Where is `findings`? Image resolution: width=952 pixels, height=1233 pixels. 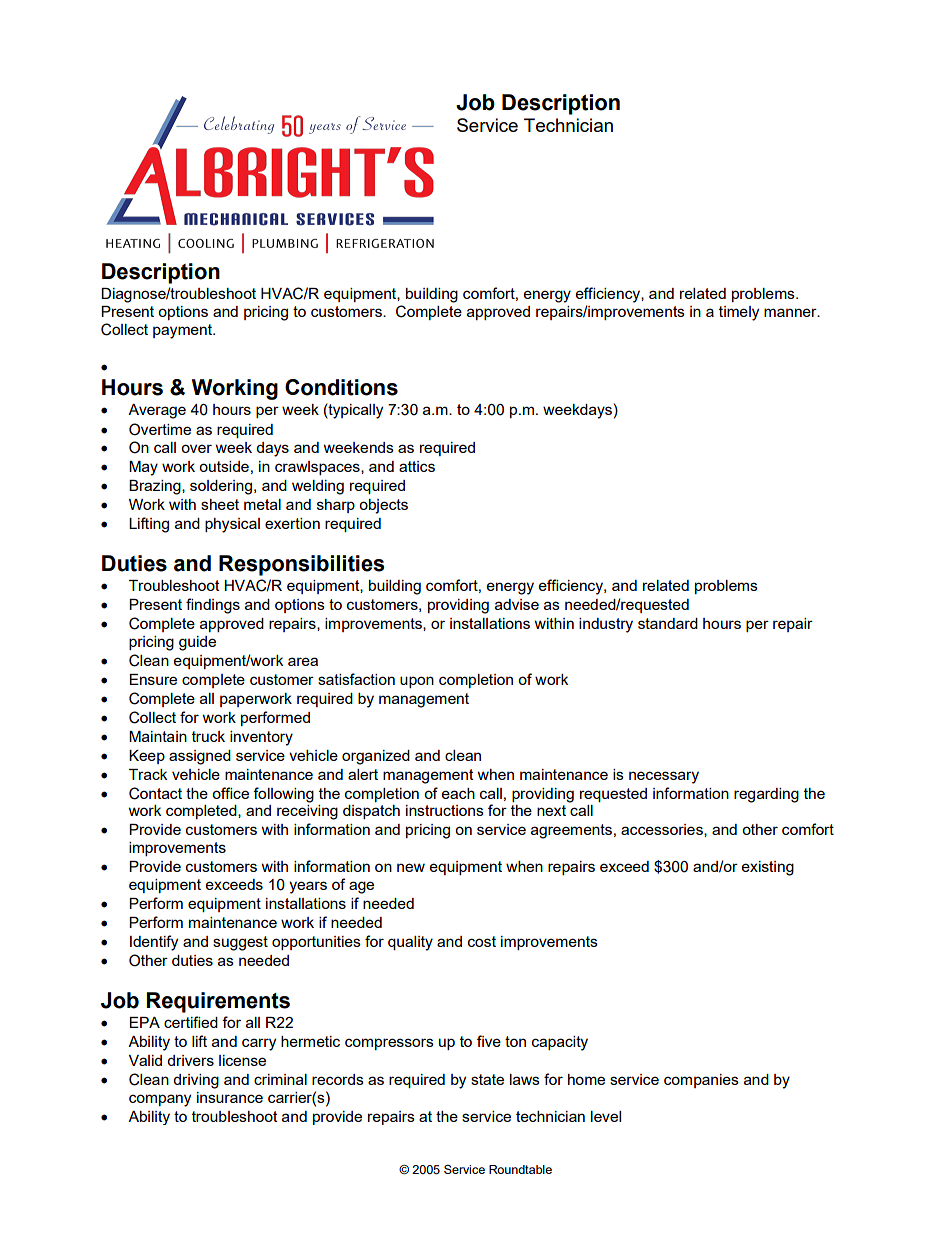
findings is located at coordinates (213, 606).
